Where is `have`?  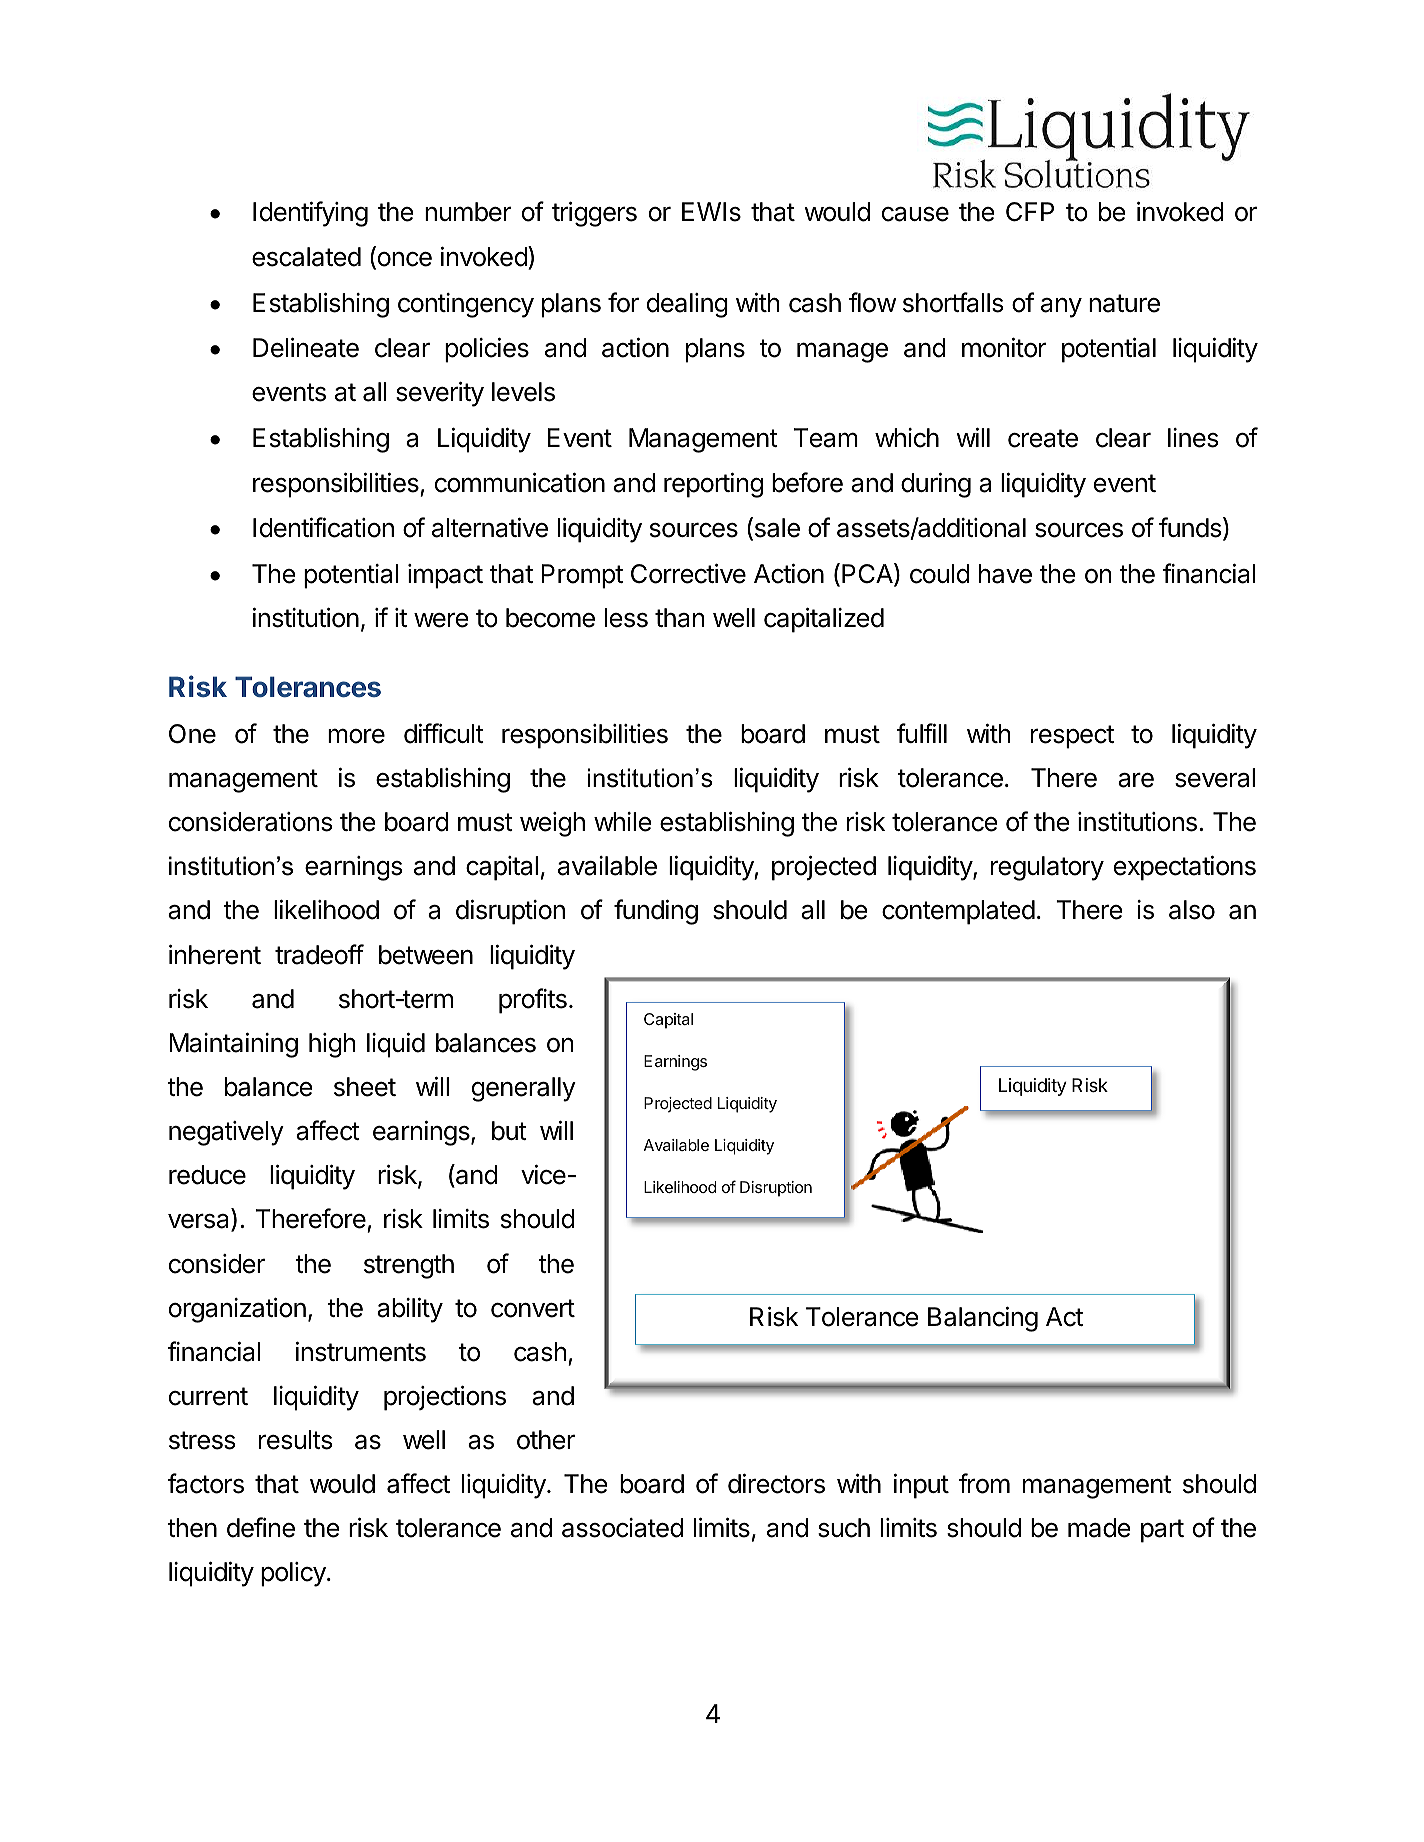 have is located at coordinates (1005, 574).
